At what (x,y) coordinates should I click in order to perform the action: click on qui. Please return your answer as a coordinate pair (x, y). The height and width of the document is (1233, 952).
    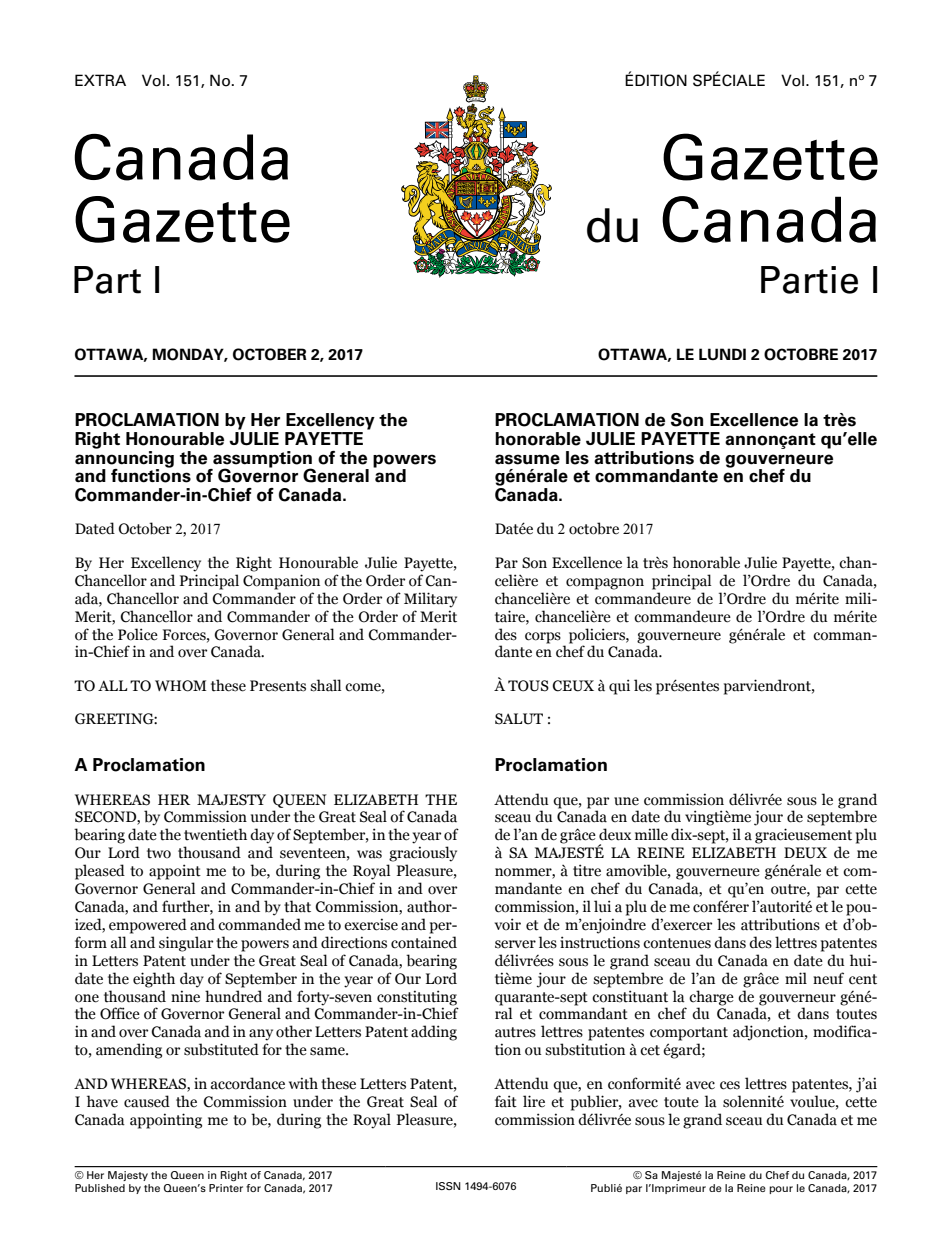
    Looking at the image, I should click on (619, 687).
